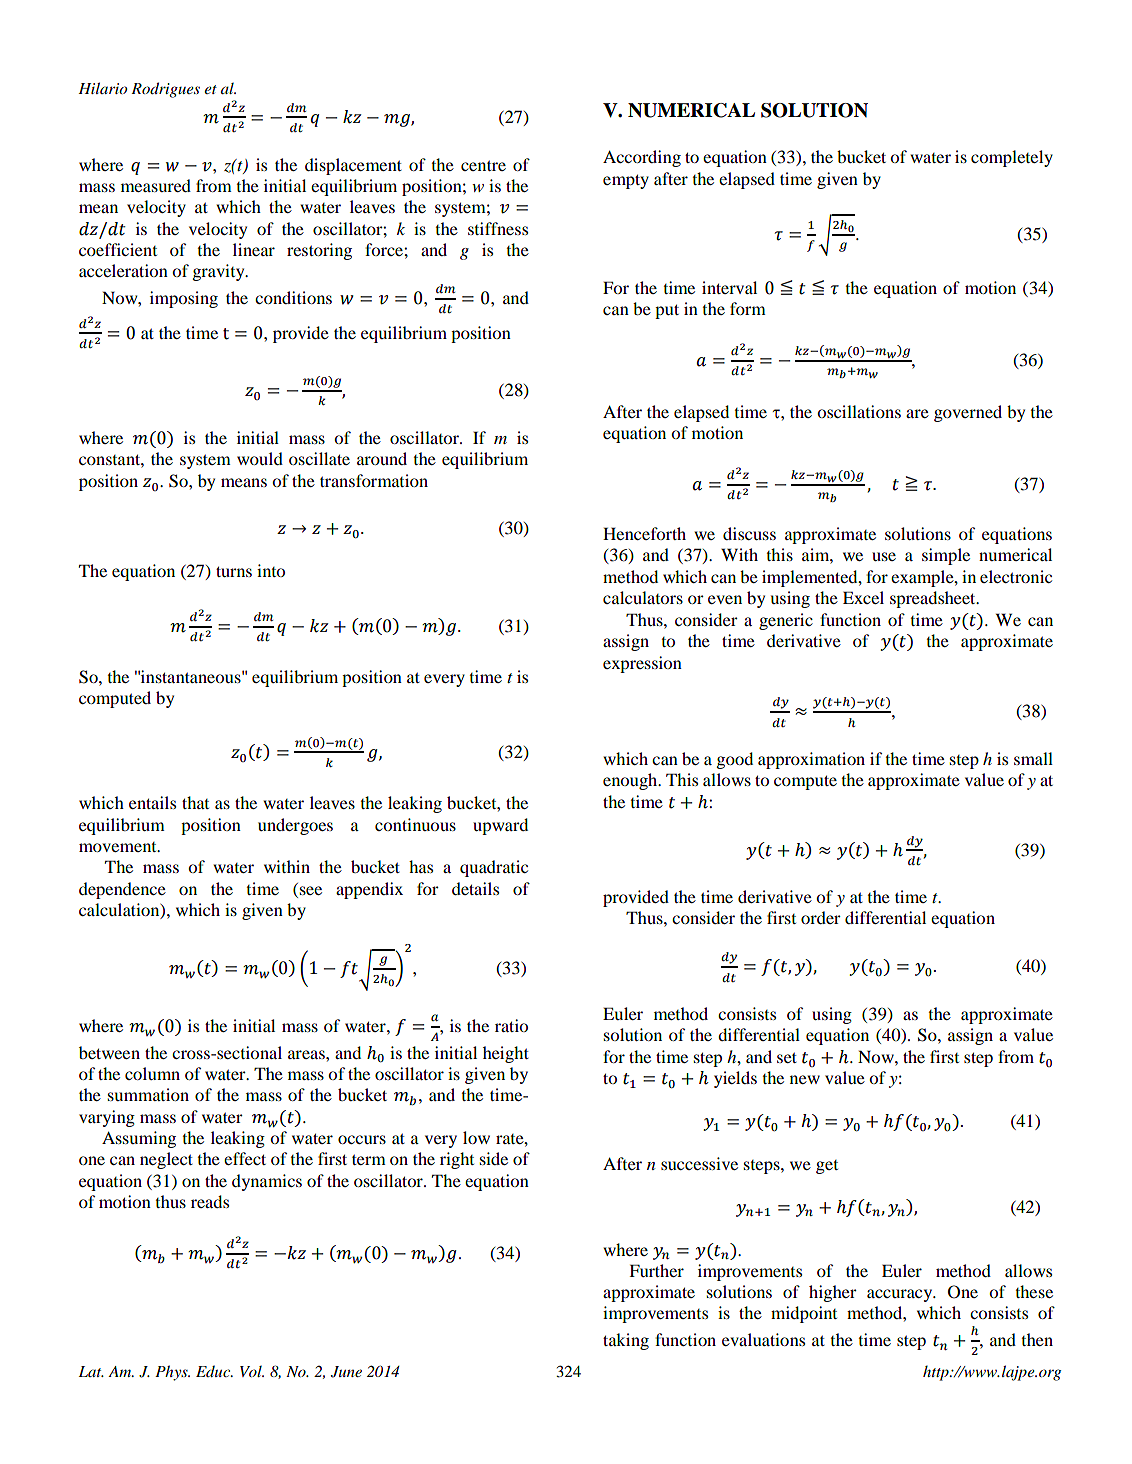 Image resolution: width=1132 pixels, height=1464 pixels. Describe the element at coordinates (152, 1073) in the page. I see `column` at that location.
